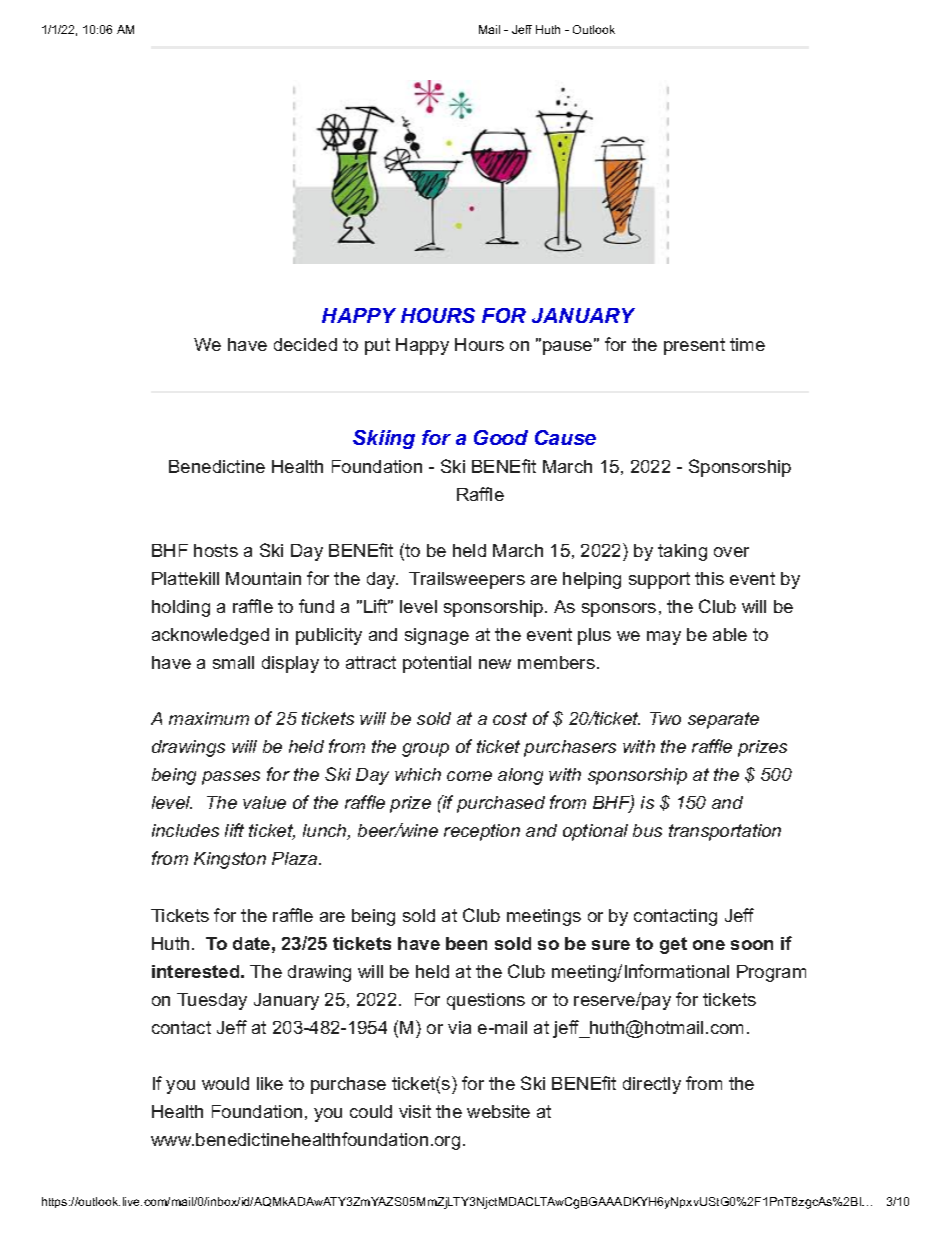 Image resolution: width=952 pixels, height=1233 pixels. What do you see at coordinates (694, 346) in the screenshot?
I see `present` at bounding box center [694, 346].
